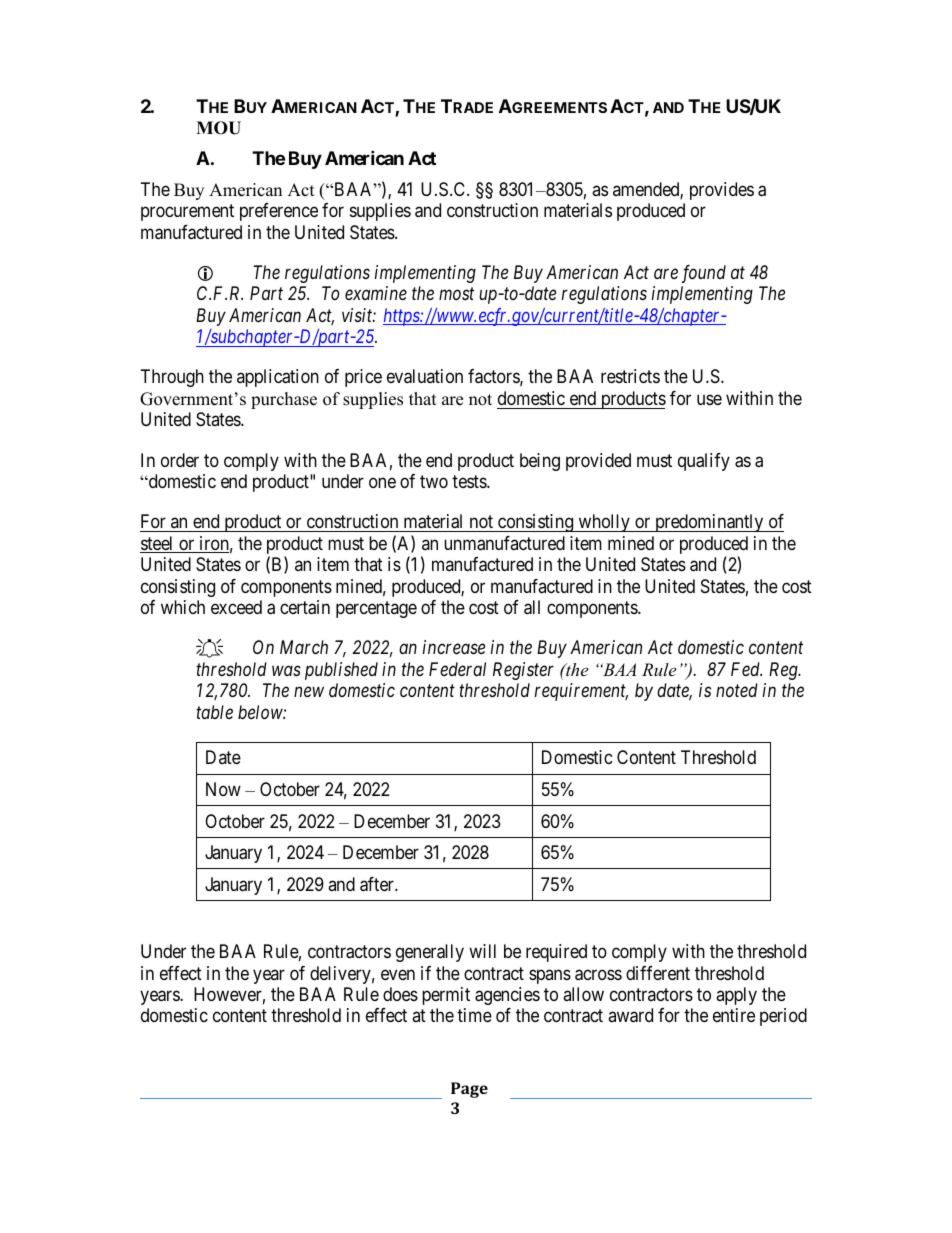 The height and width of the page is (1233, 952). What do you see at coordinates (400, 994) in the page?
I see `does` at bounding box center [400, 994].
